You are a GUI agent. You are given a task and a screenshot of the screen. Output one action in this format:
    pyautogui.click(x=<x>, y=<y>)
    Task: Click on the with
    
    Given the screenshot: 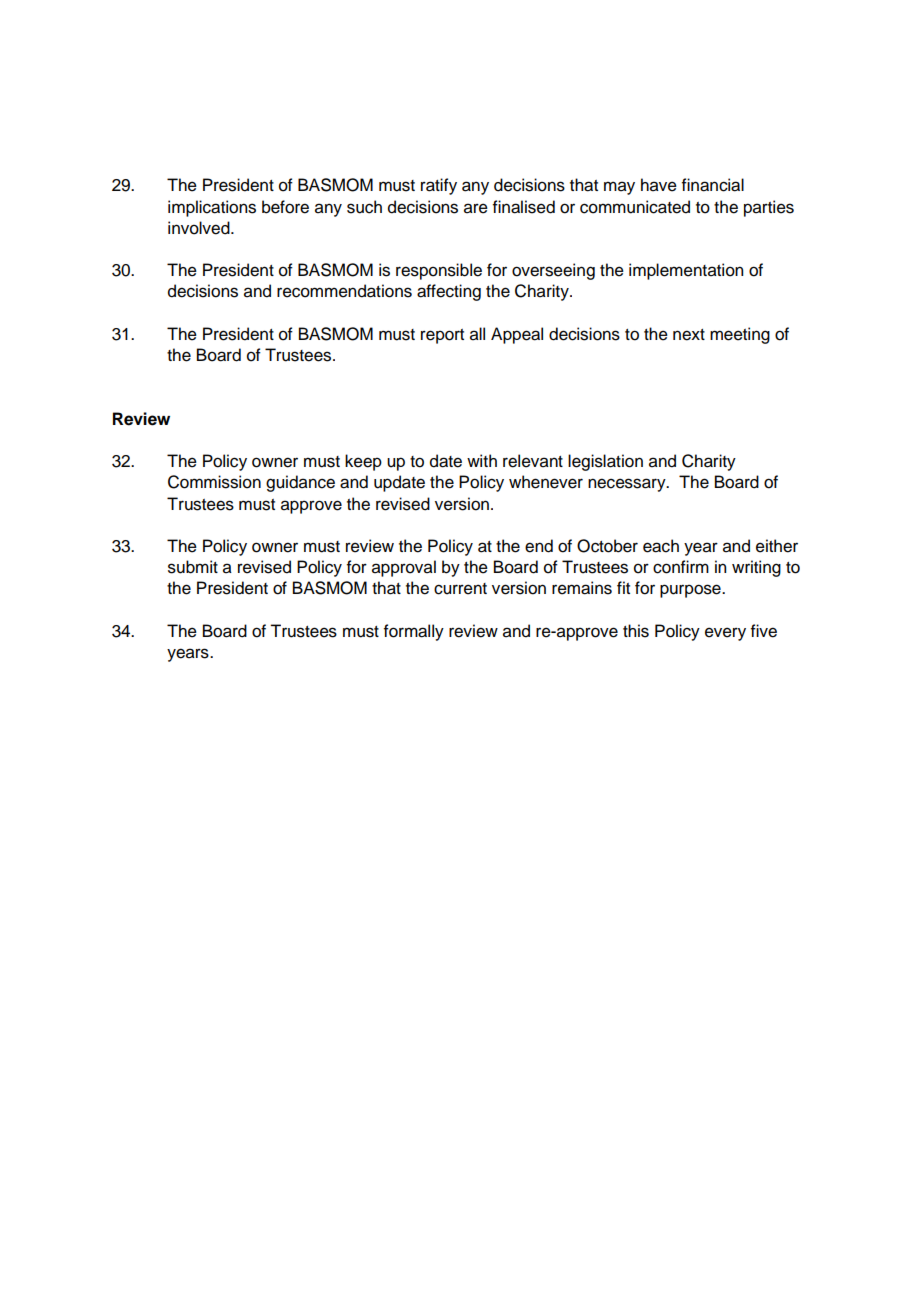 What is the action you would take?
    pyautogui.click(x=482, y=460)
